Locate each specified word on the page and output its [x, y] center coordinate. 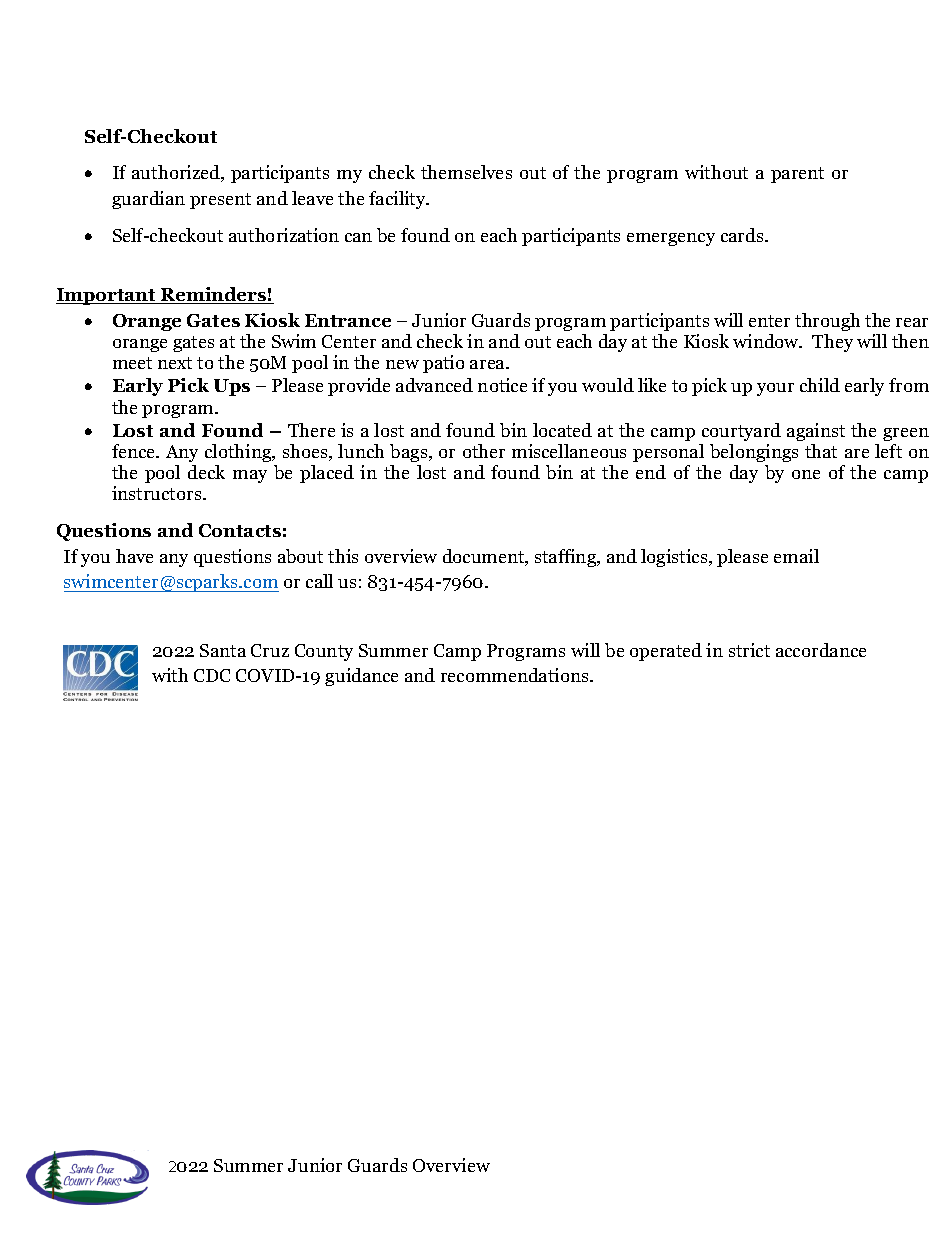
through [827, 322]
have [134, 556]
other [484, 451]
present [220, 201]
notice [502, 385]
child [820, 385]
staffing [567, 558]
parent [797, 175]
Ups [232, 387]
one [806, 474]
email [796, 556]
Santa [223, 650]
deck [206, 472]
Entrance [348, 320]
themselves [466, 172]
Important [107, 296]
